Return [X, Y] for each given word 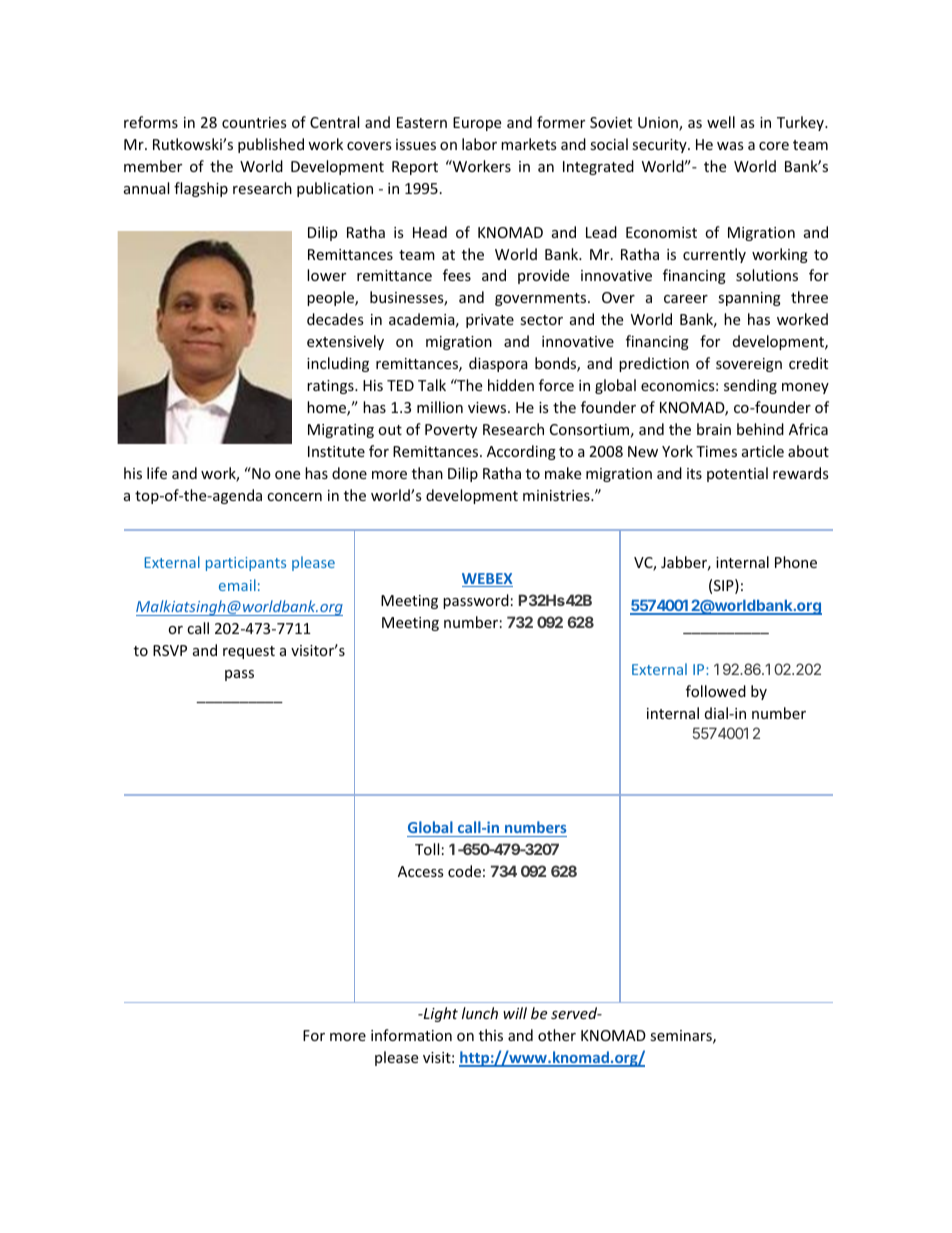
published [271, 145]
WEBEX [487, 580]
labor [479, 144]
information [411, 1035]
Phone [796, 562]
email [237, 585]
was [730, 146]
